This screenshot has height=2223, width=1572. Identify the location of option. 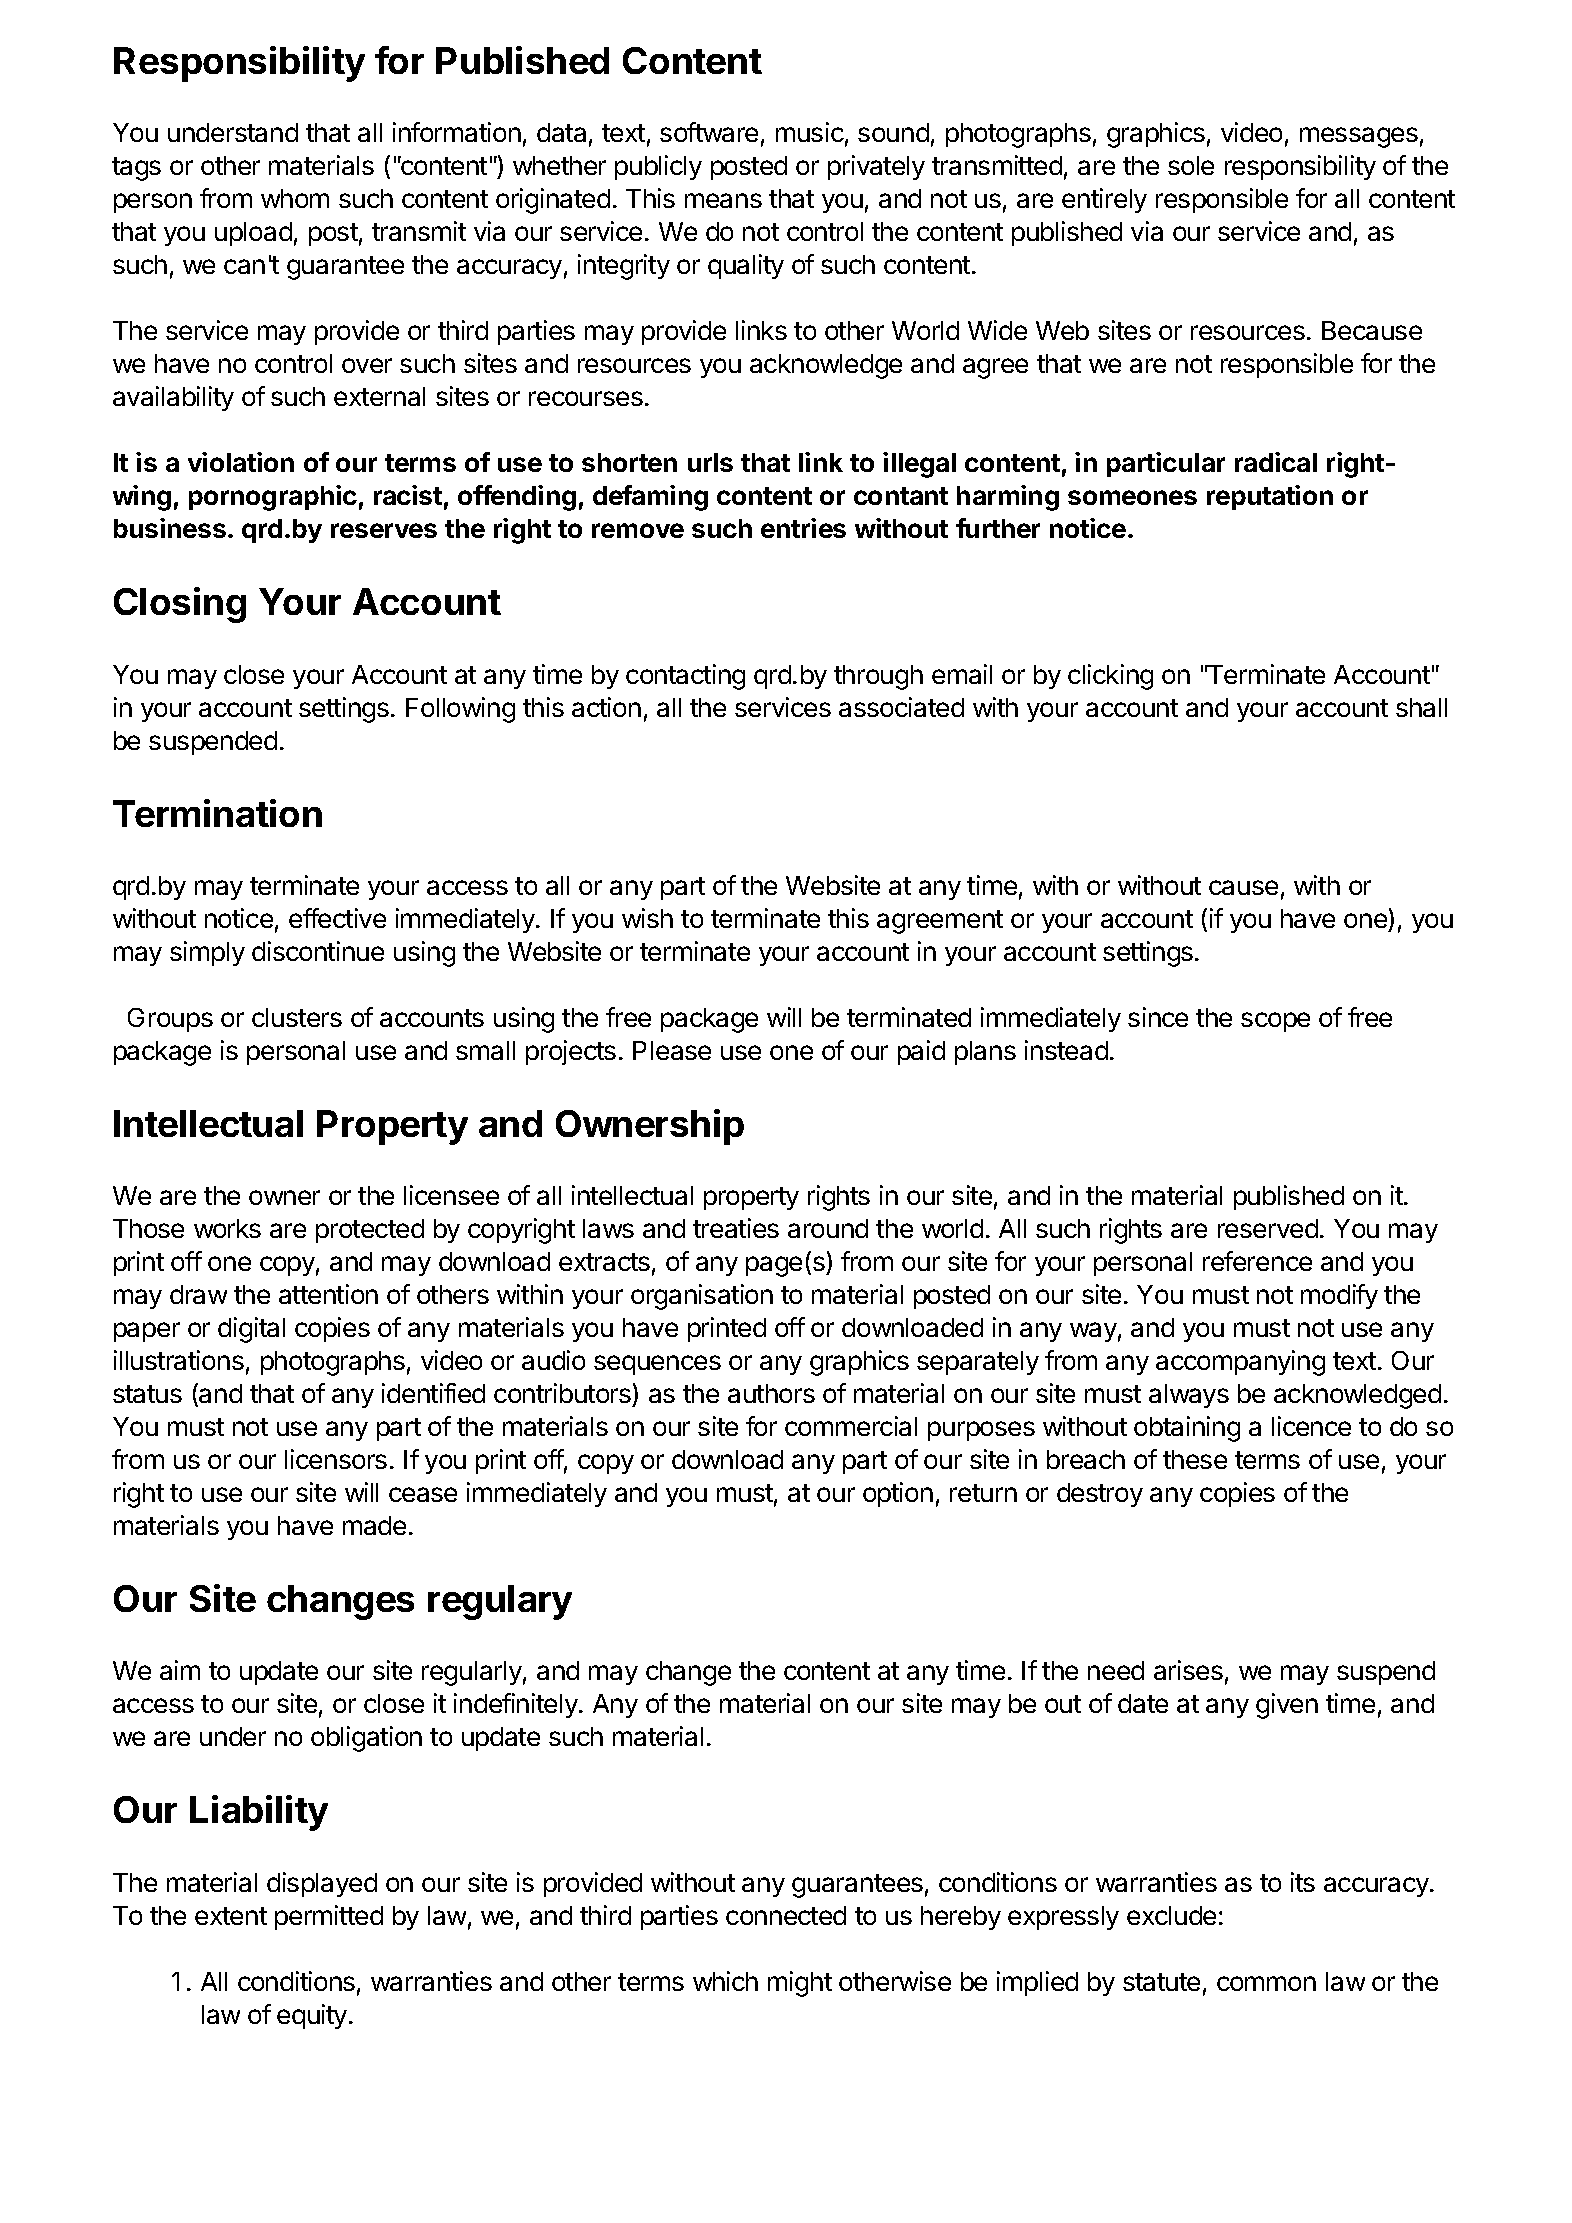
(898, 1494).
